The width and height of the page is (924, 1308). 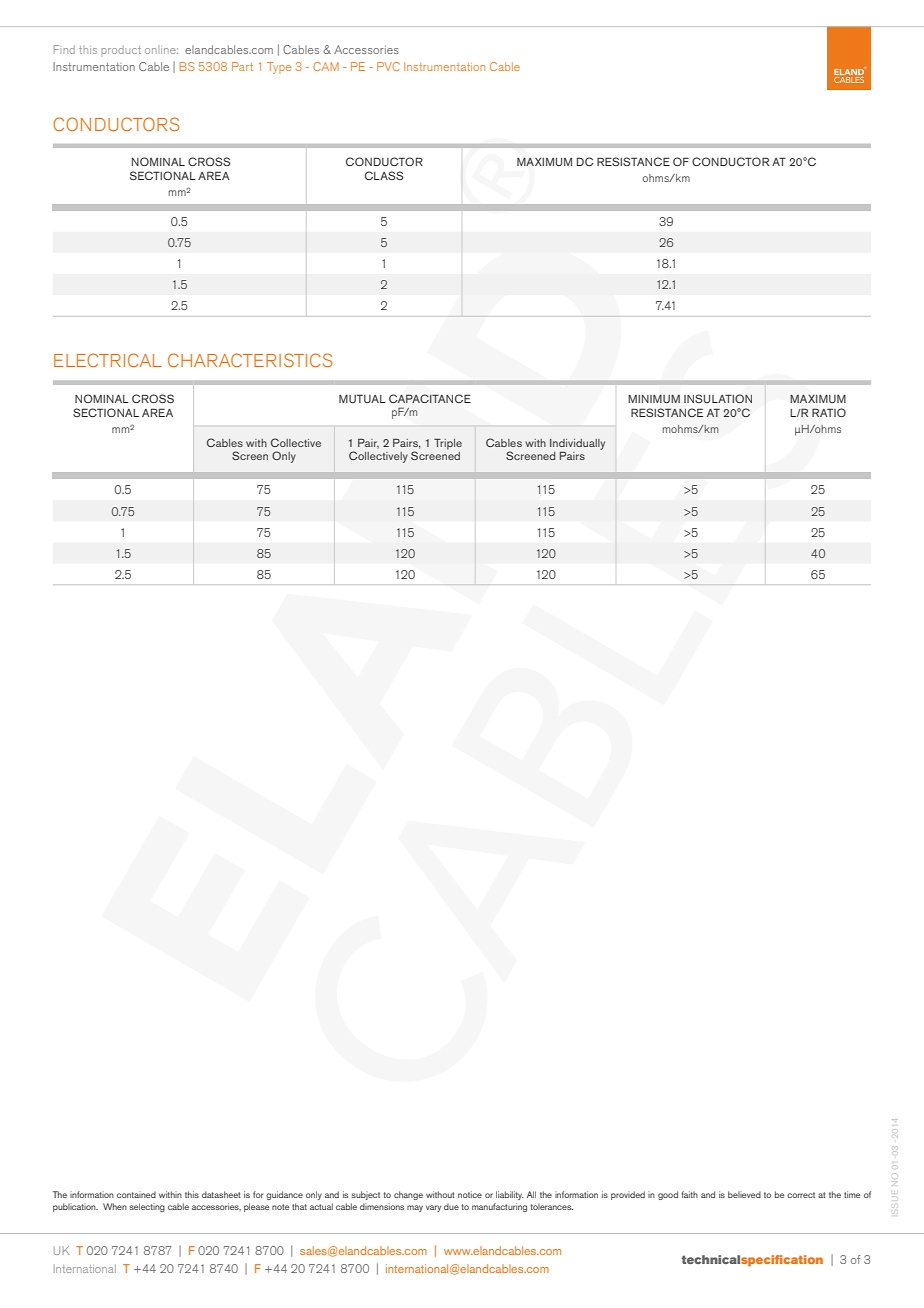 What do you see at coordinates (108, 360) in the page?
I see `ELECTRICAL` at bounding box center [108, 360].
